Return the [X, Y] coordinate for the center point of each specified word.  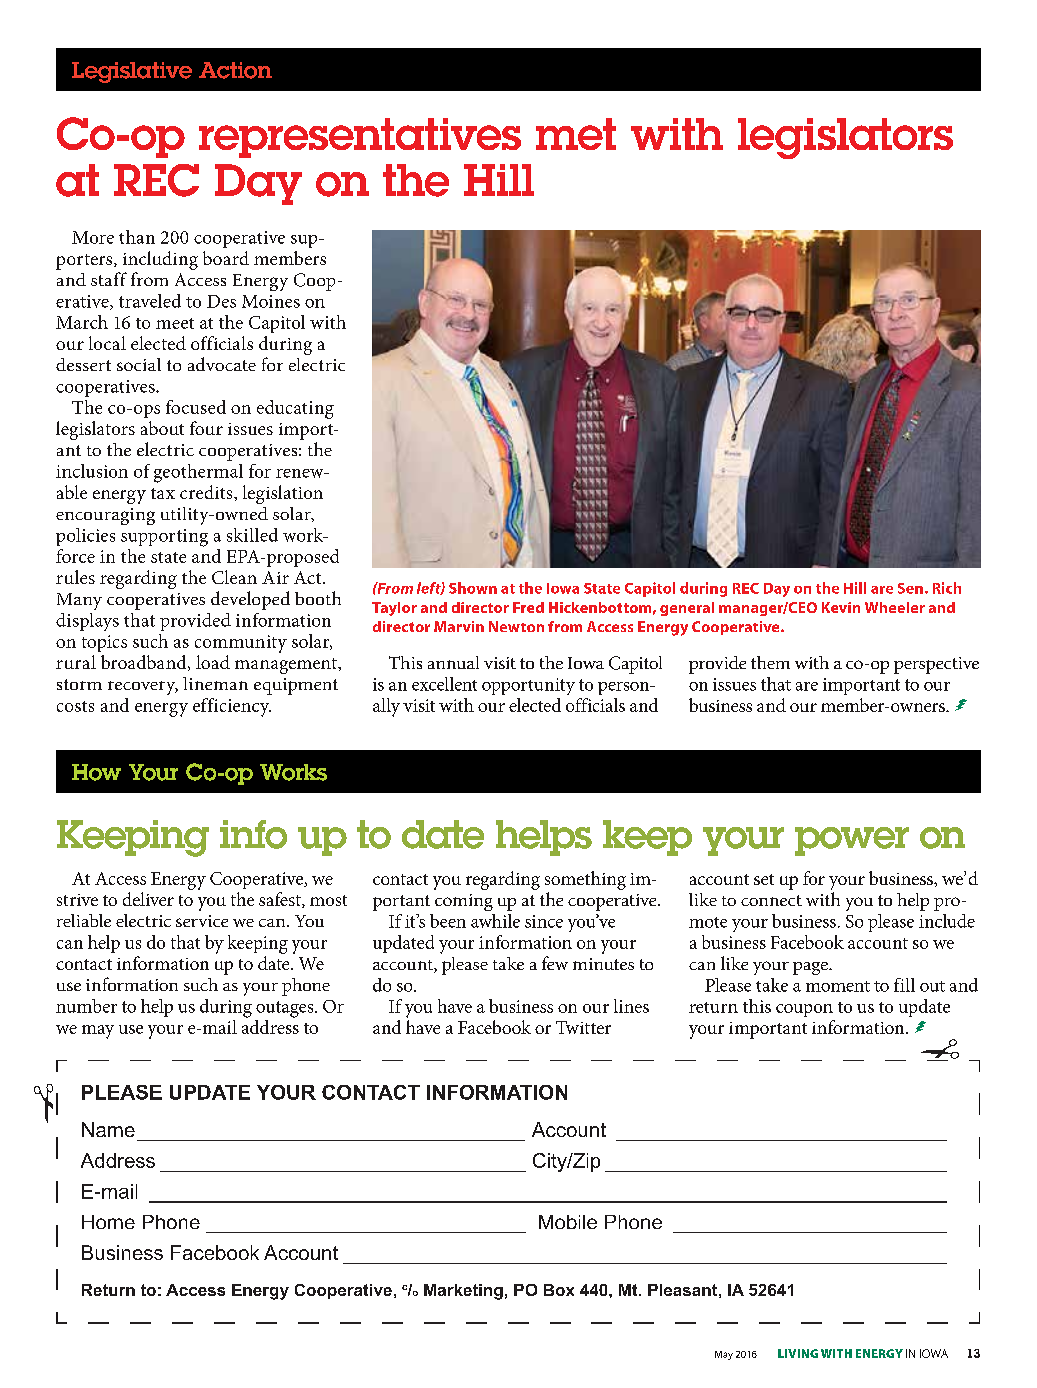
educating [295, 409]
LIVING [798, 1353]
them [770, 662]
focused [196, 407]
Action [235, 70]
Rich [947, 588]
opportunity [528, 686]
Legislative [132, 72]
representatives [360, 138]
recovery [143, 688]
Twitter [583, 1027]
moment [838, 986]
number [86, 1006]
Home [108, 1222]
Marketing [463, 1292]
